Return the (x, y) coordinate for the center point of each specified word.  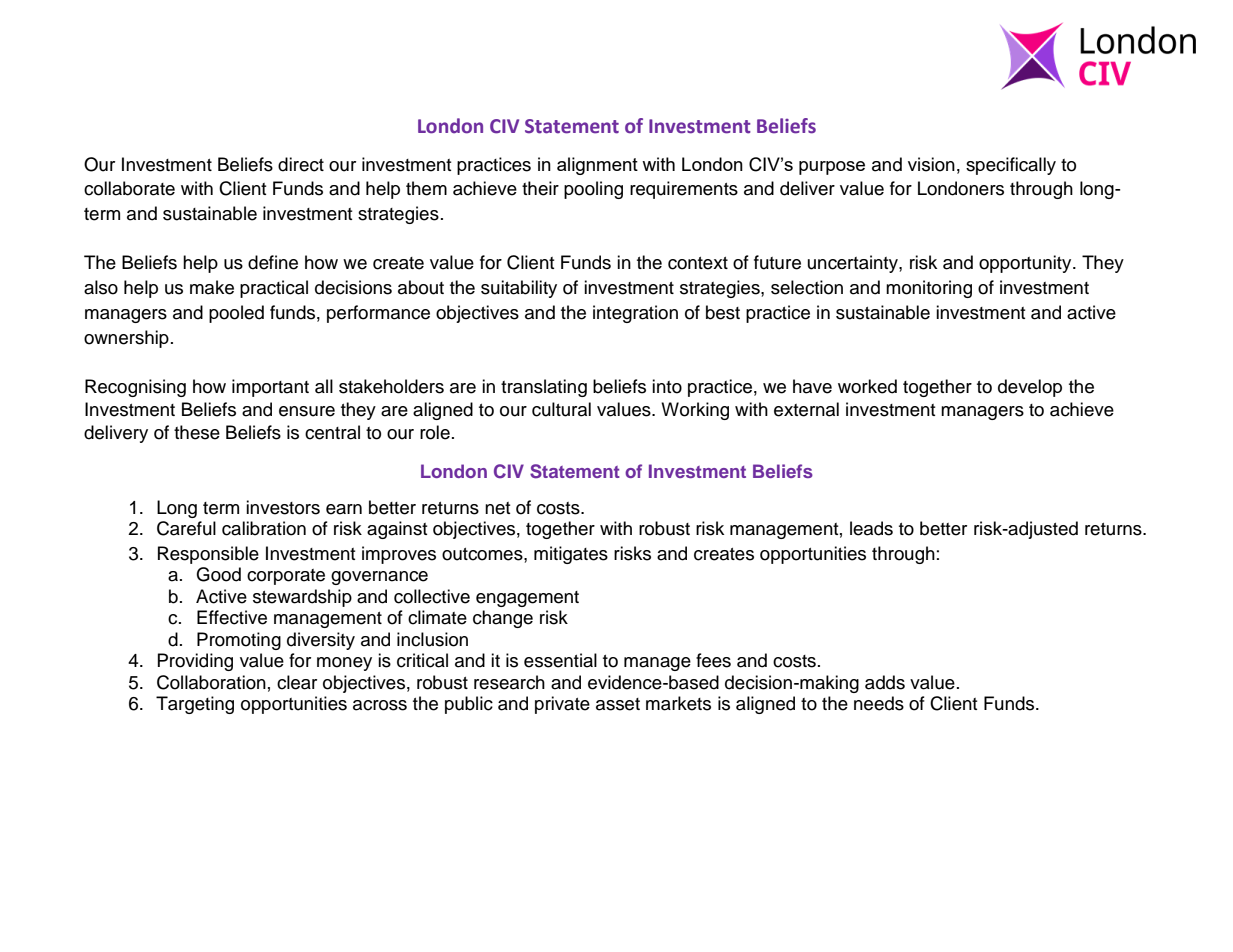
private (562, 705)
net (498, 508)
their (540, 188)
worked (867, 386)
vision (931, 164)
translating (544, 388)
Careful (186, 528)
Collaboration (211, 682)
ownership (126, 339)
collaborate (129, 188)
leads (871, 528)
